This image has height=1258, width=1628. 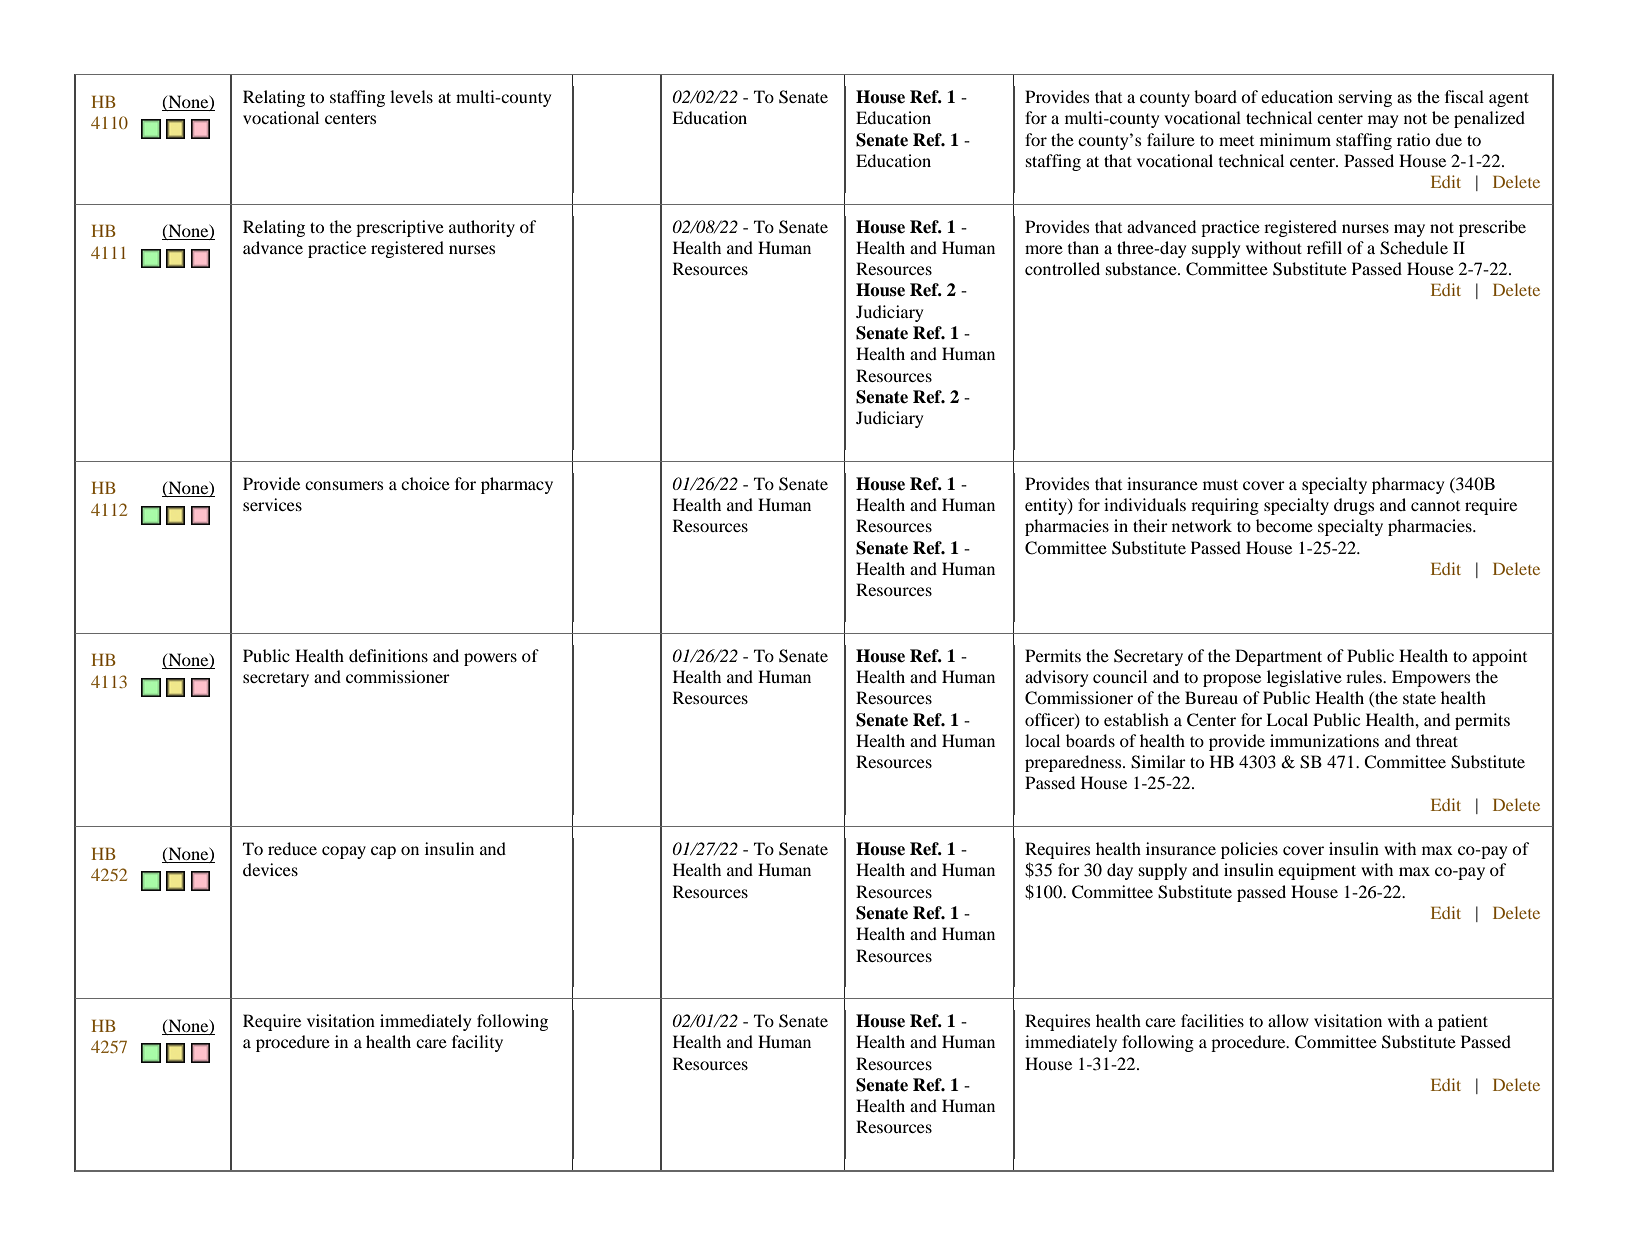 What do you see at coordinates (272, 504) in the image?
I see `services` at bounding box center [272, 504].
